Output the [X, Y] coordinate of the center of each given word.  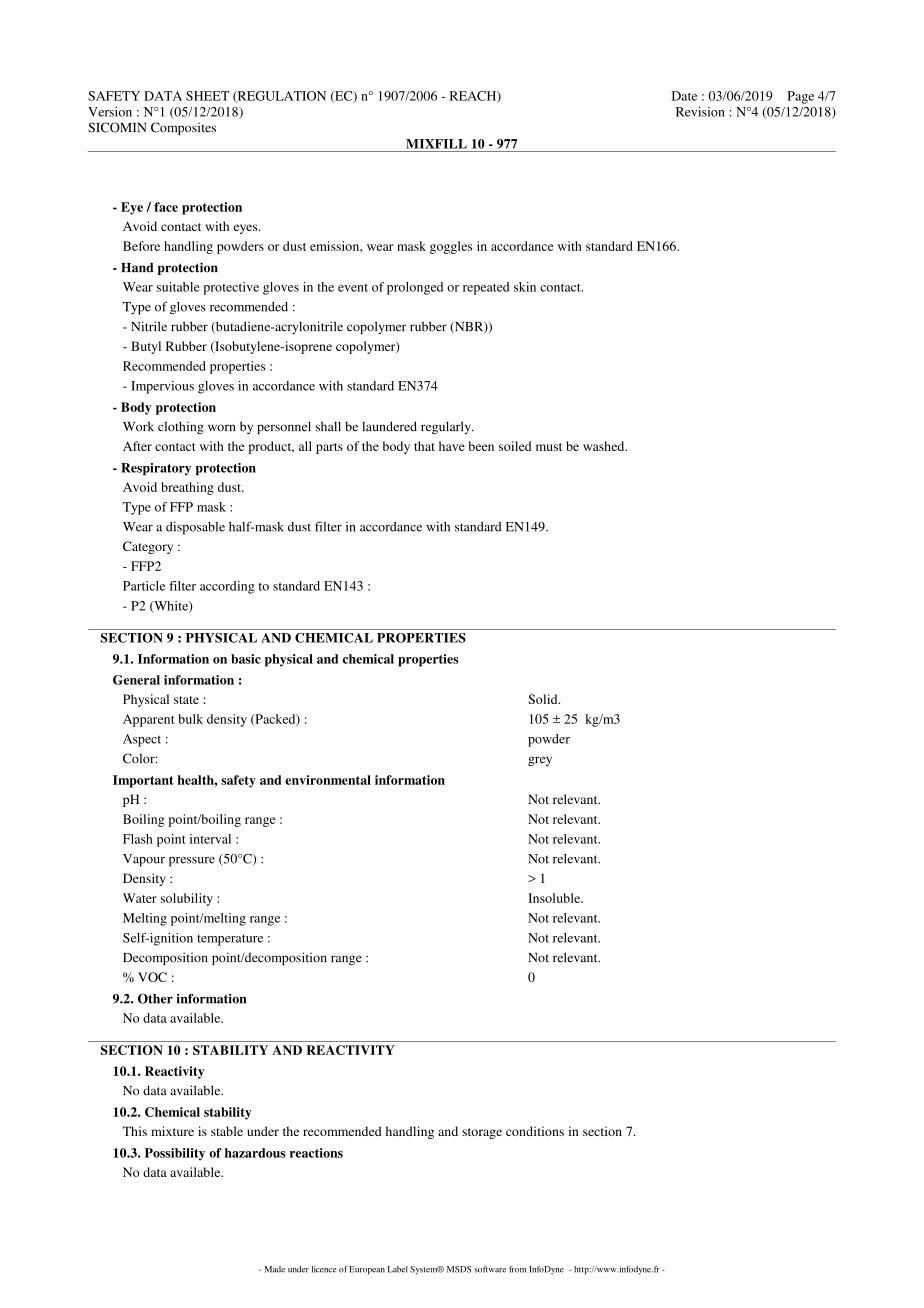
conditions [535, 1131]
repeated [486, 288]
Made [275, 1269]
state [186, 700]
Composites [183, 128]
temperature [230, 940]
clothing [181, 427]
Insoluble [555, 898]
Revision [700, 112]
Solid [544, 699]
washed [605, 446]
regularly [447, 427]
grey [540, 761]
